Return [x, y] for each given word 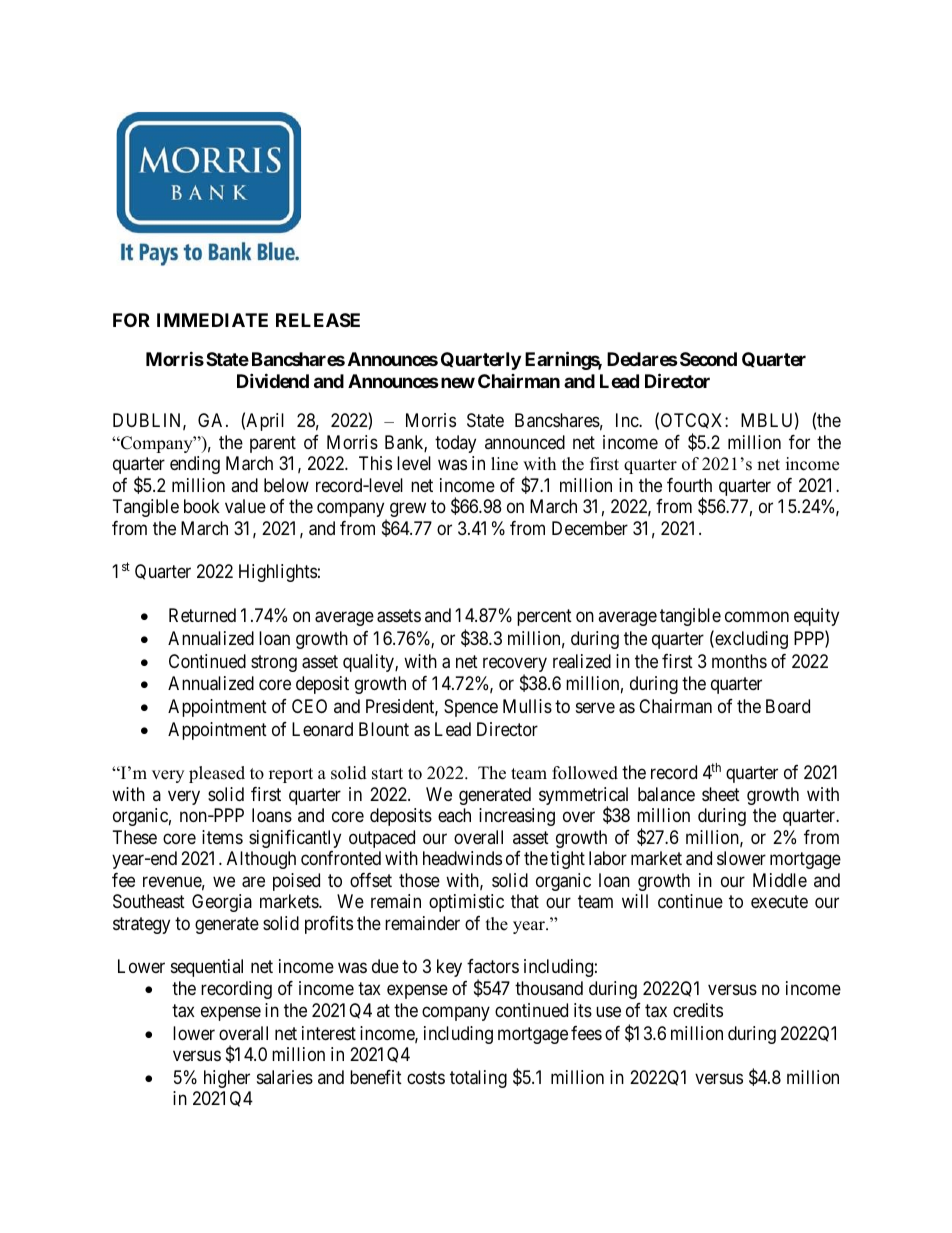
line [504, 464]
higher [227, 1079]
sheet [721, 794]
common [757, 616]
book [202, 506]
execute [779, 901]
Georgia [222, 903]
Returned [202, 615]
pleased [217, 774]
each [454, 815]
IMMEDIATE [212, 320]
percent [544, 617]
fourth [689, 485]
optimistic [466, 903]
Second [708, 359]
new [458, 382]
